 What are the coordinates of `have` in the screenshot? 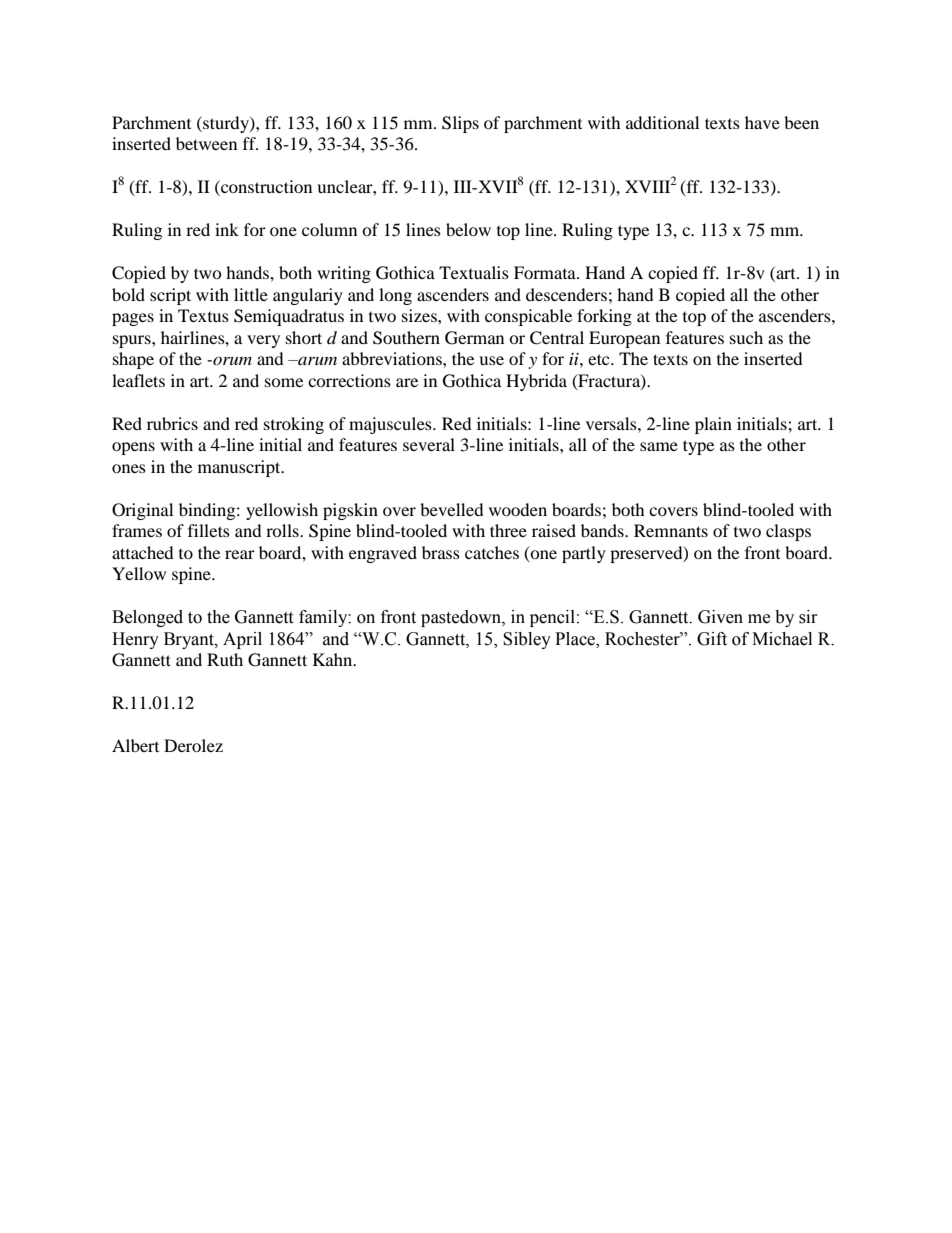 It's located at (762, 122).
